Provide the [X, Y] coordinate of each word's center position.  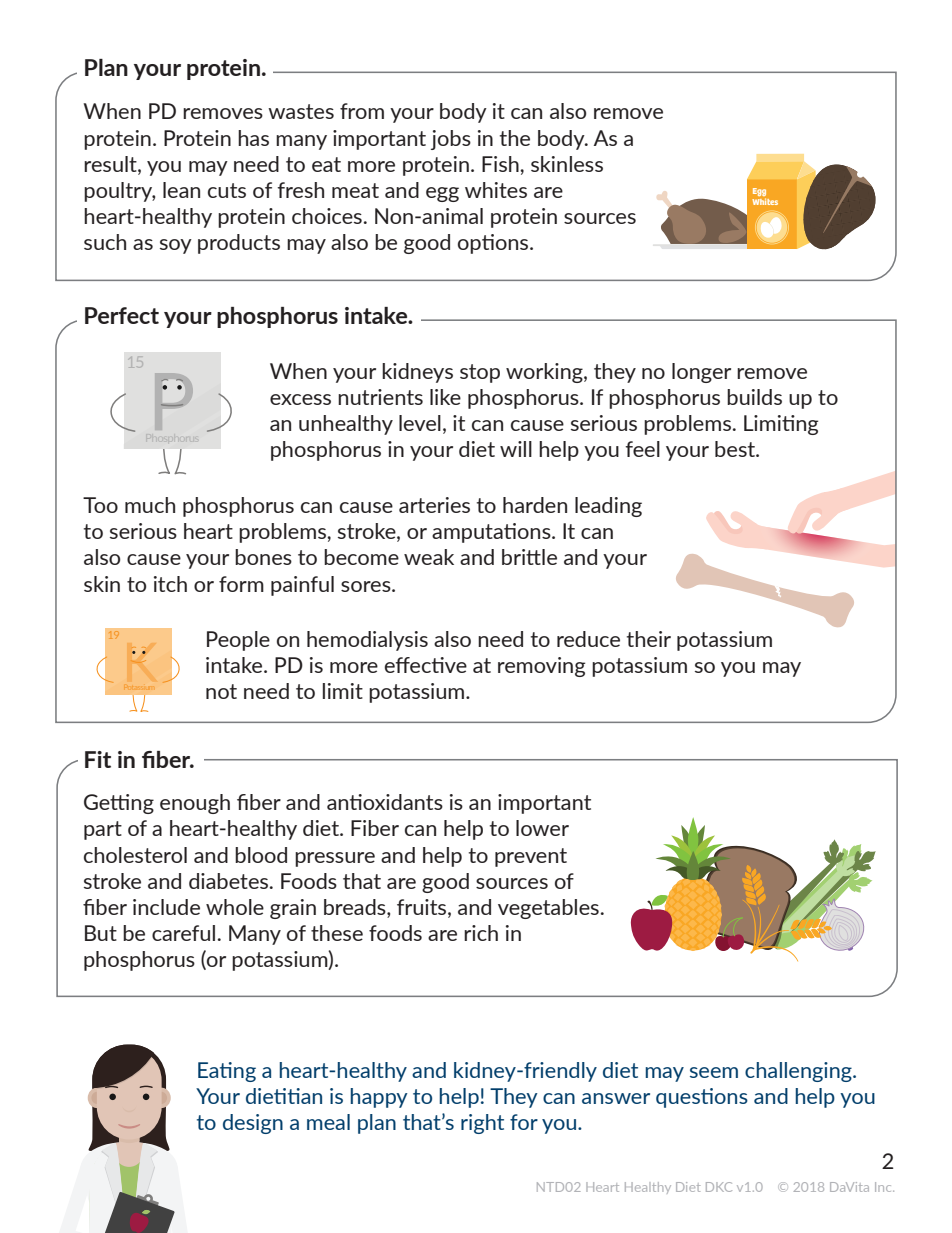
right [482, 1124]
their [649, 639]
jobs [451, 140]
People [238, 641]
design [253, 1124]
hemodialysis [367, 641]
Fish [501, 164]
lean [181, 190]
